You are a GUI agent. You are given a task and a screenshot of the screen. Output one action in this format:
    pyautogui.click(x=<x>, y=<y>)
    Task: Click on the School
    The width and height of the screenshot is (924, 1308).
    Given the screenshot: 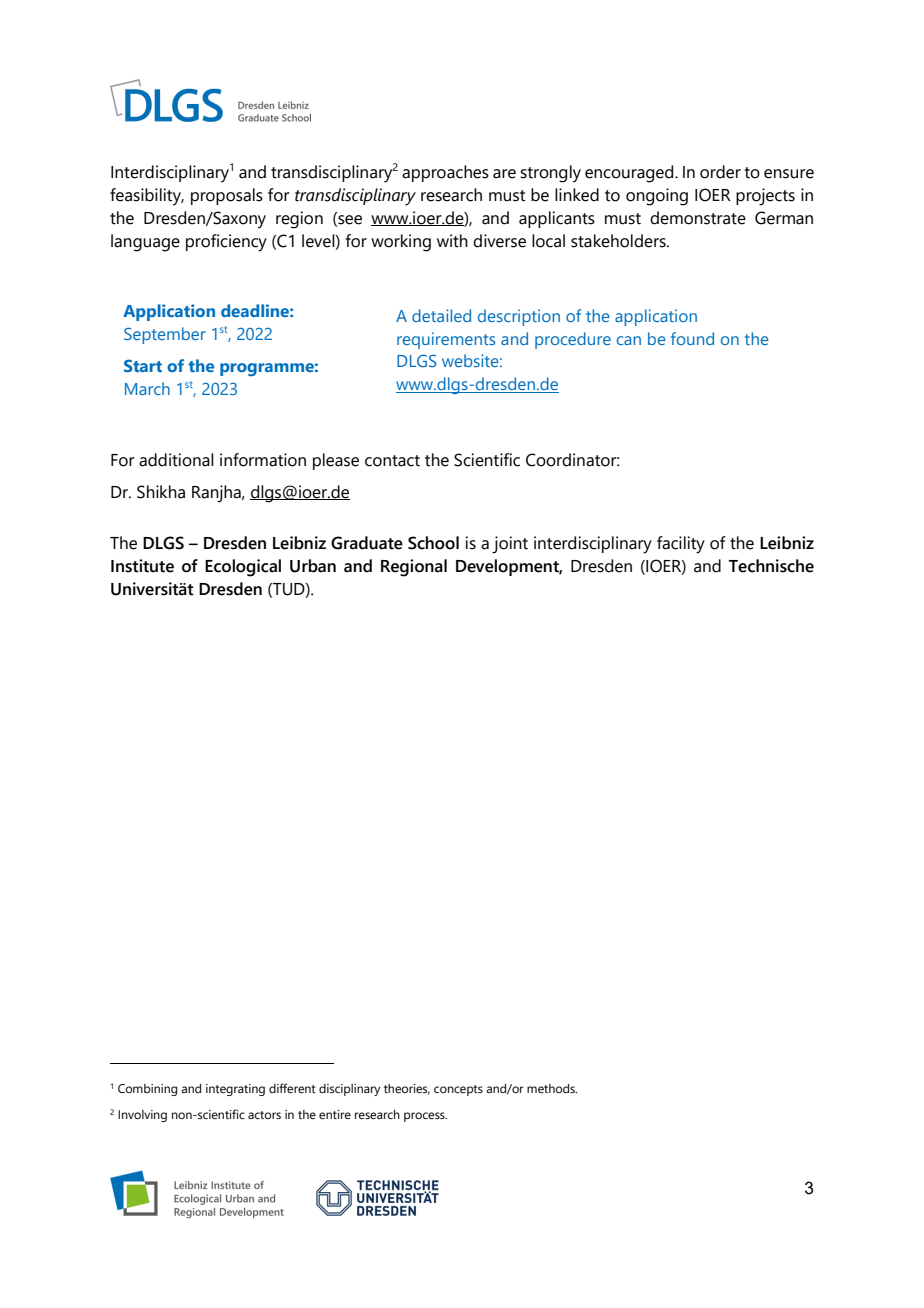 What is the action you would take?
    pyautogui.click(x=433, y=543)
